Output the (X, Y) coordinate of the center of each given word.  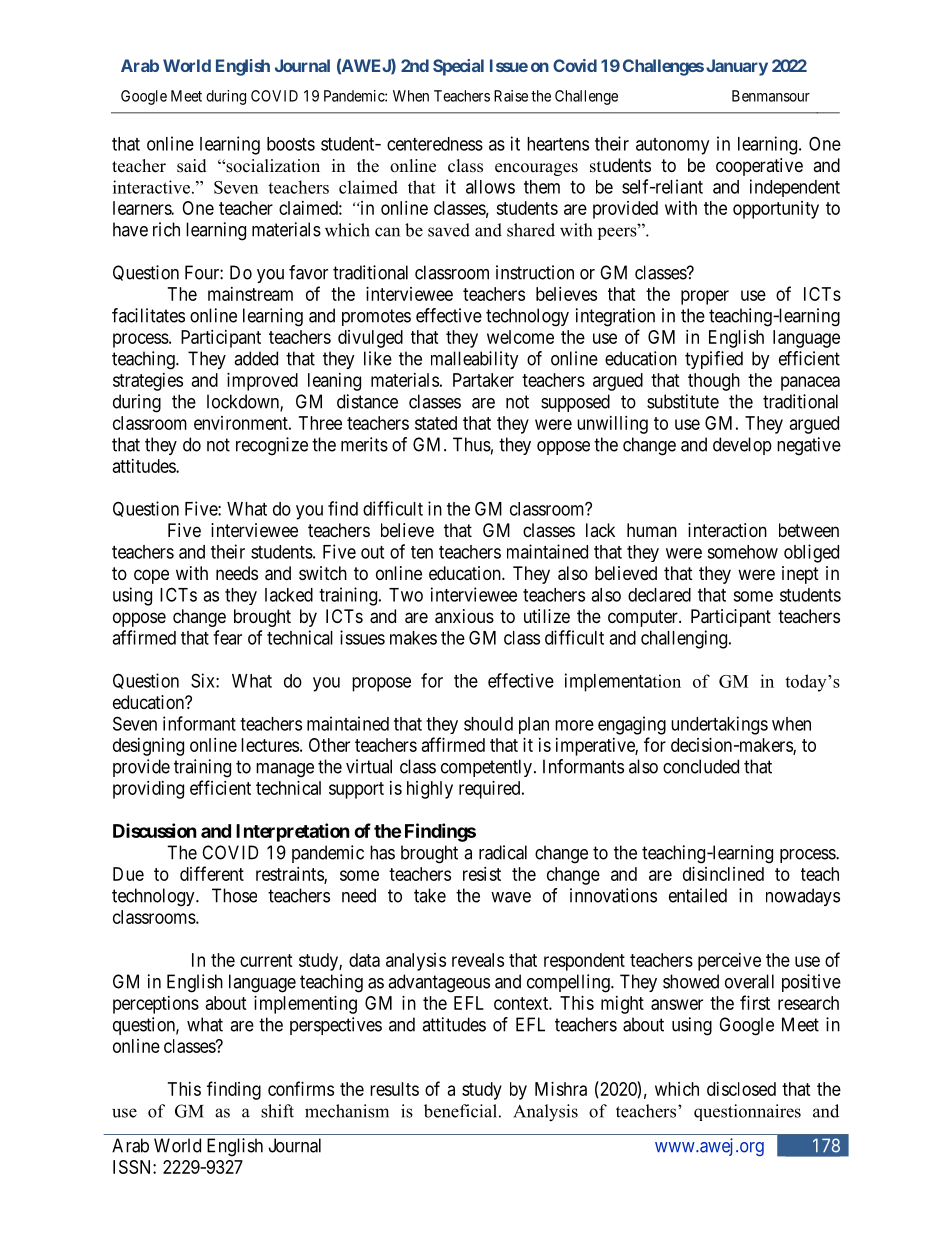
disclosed (741, 1089)
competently (486, 768)
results (394, 1089)
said (192, 166)
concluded (701, 766)
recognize (272, 446)
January (737, 67)
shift (277, 1111)
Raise (511, 96)
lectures (270, 745)
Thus (472, 444)
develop (742, 446)
